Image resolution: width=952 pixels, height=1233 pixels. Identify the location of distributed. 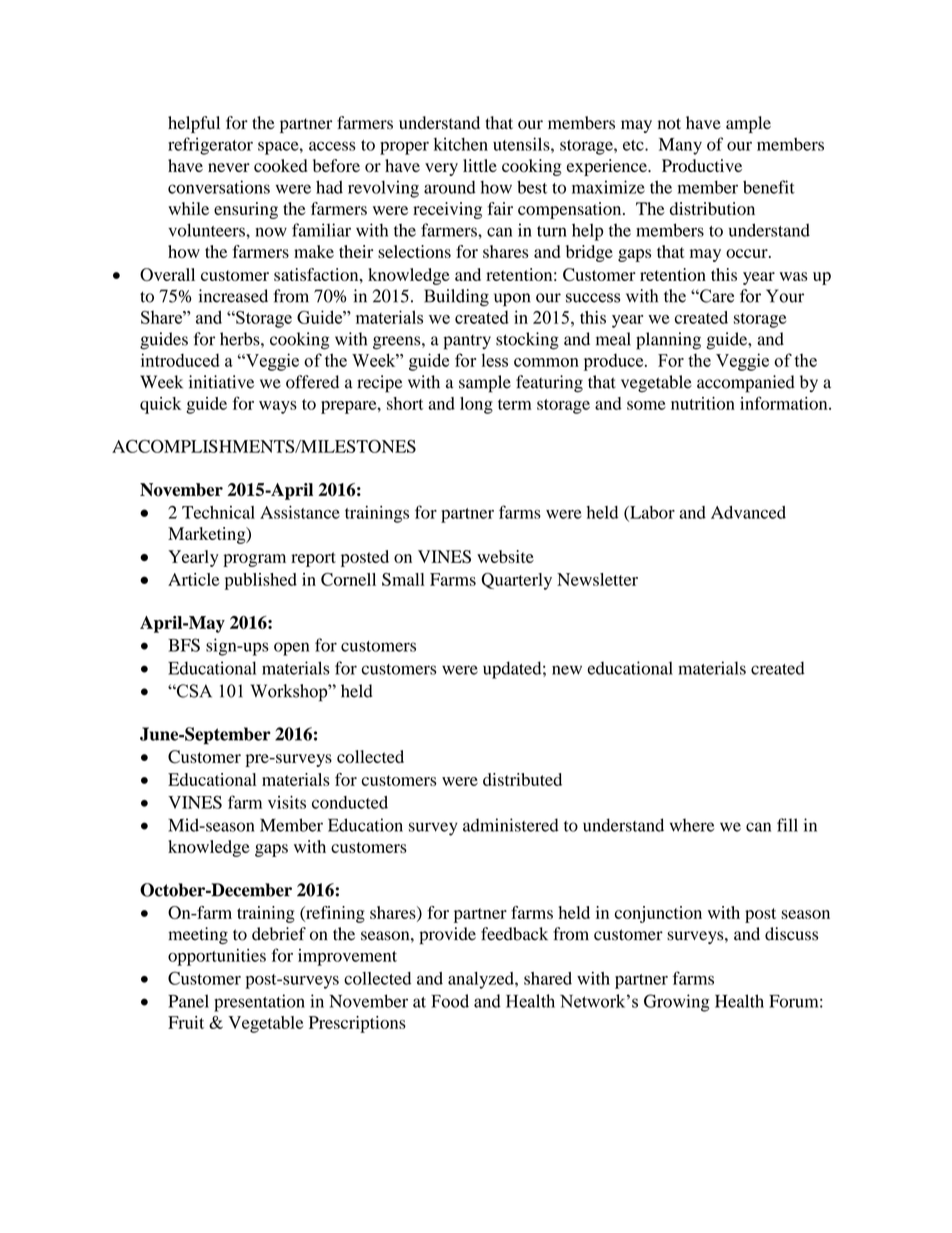
(522, 779).
